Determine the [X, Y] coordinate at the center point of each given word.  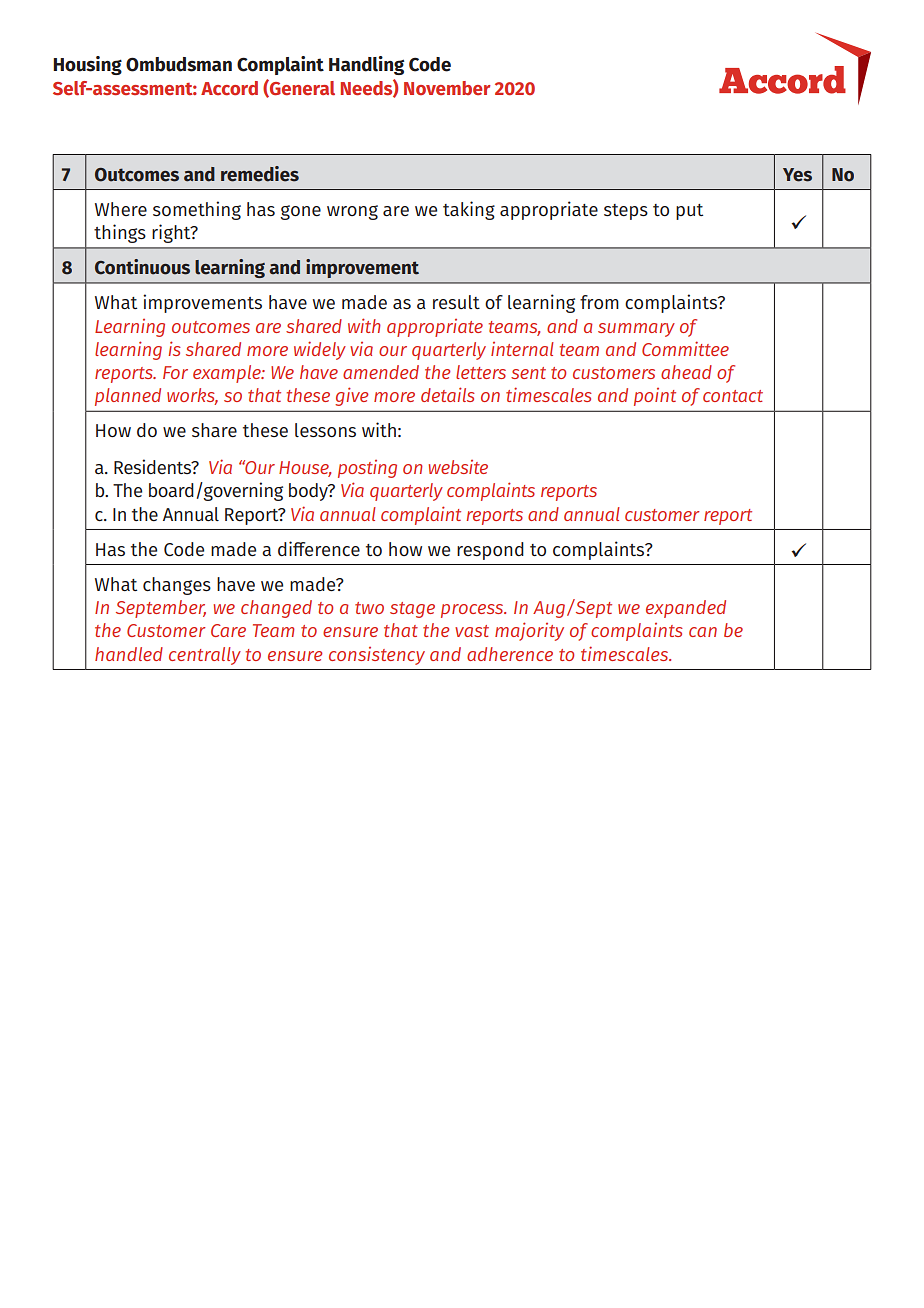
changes [177, 586]
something [197, 210]
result [456, 302]
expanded [686, 609]
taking [469, 210]
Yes [797, 175]
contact [733, 396]
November [447, 88]
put [689, 212]
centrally [205, 656]
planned [128, 397]
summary [636, 330]
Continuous [142, 267]
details [448, 394]
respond [490, 551]
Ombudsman [179, 64]
